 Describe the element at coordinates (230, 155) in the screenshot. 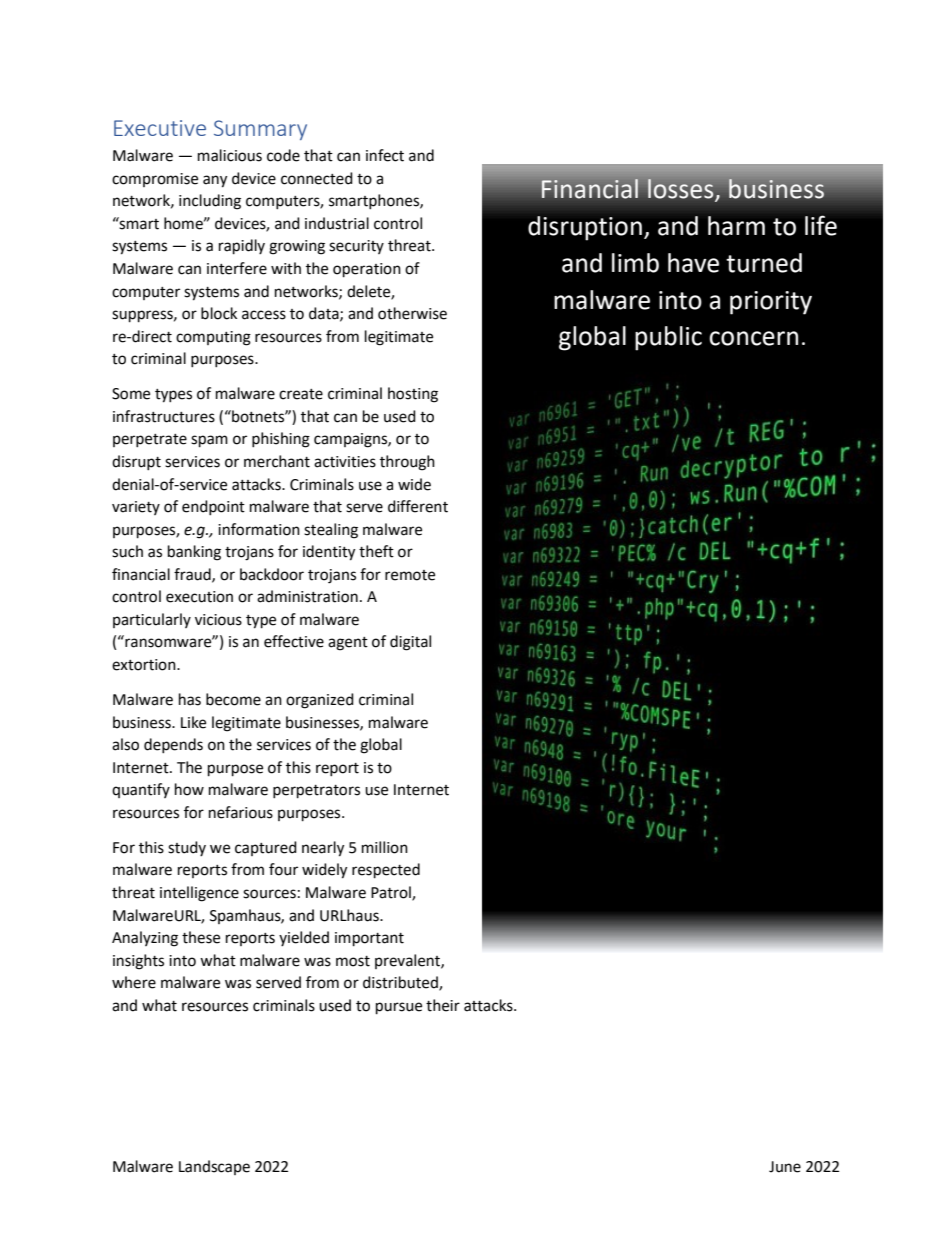

I see `malicious` at that location.
